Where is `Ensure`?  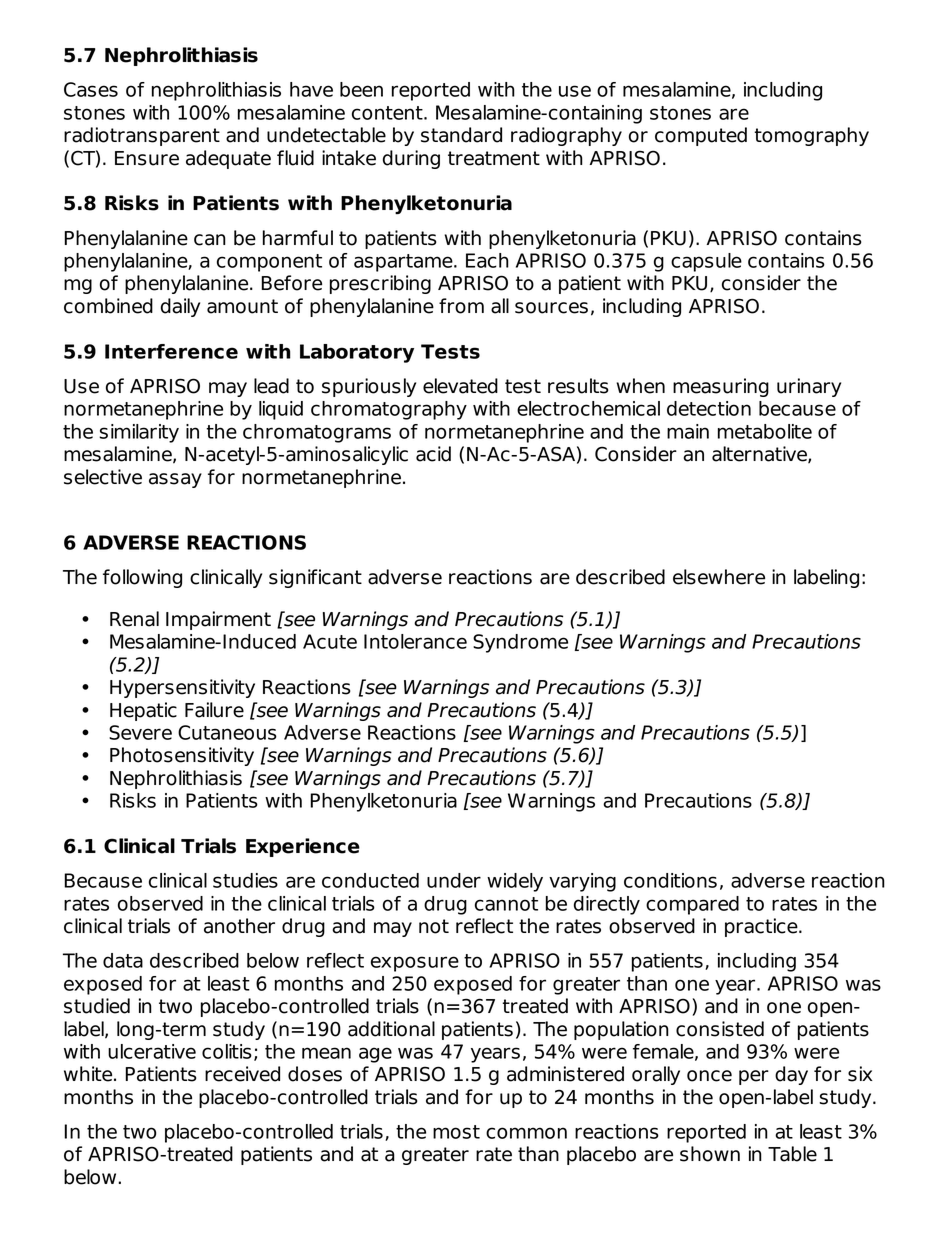
Ensure is located at coordinates (147, 158).
